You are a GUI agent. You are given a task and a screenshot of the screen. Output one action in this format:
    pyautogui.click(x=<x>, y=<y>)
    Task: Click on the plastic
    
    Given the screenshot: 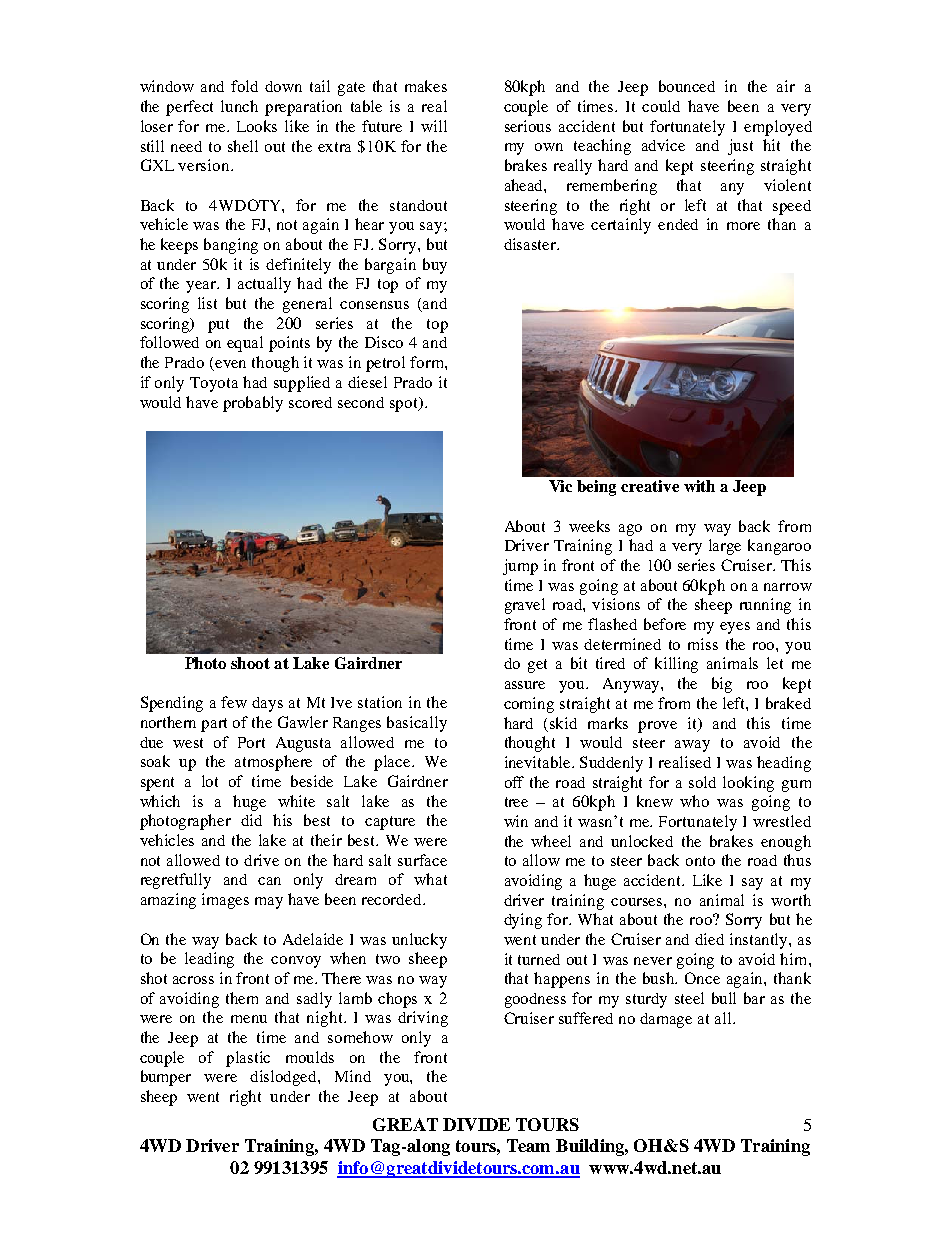 What is the action you would take?
    pyautogui.click(x=248, y=1059)
